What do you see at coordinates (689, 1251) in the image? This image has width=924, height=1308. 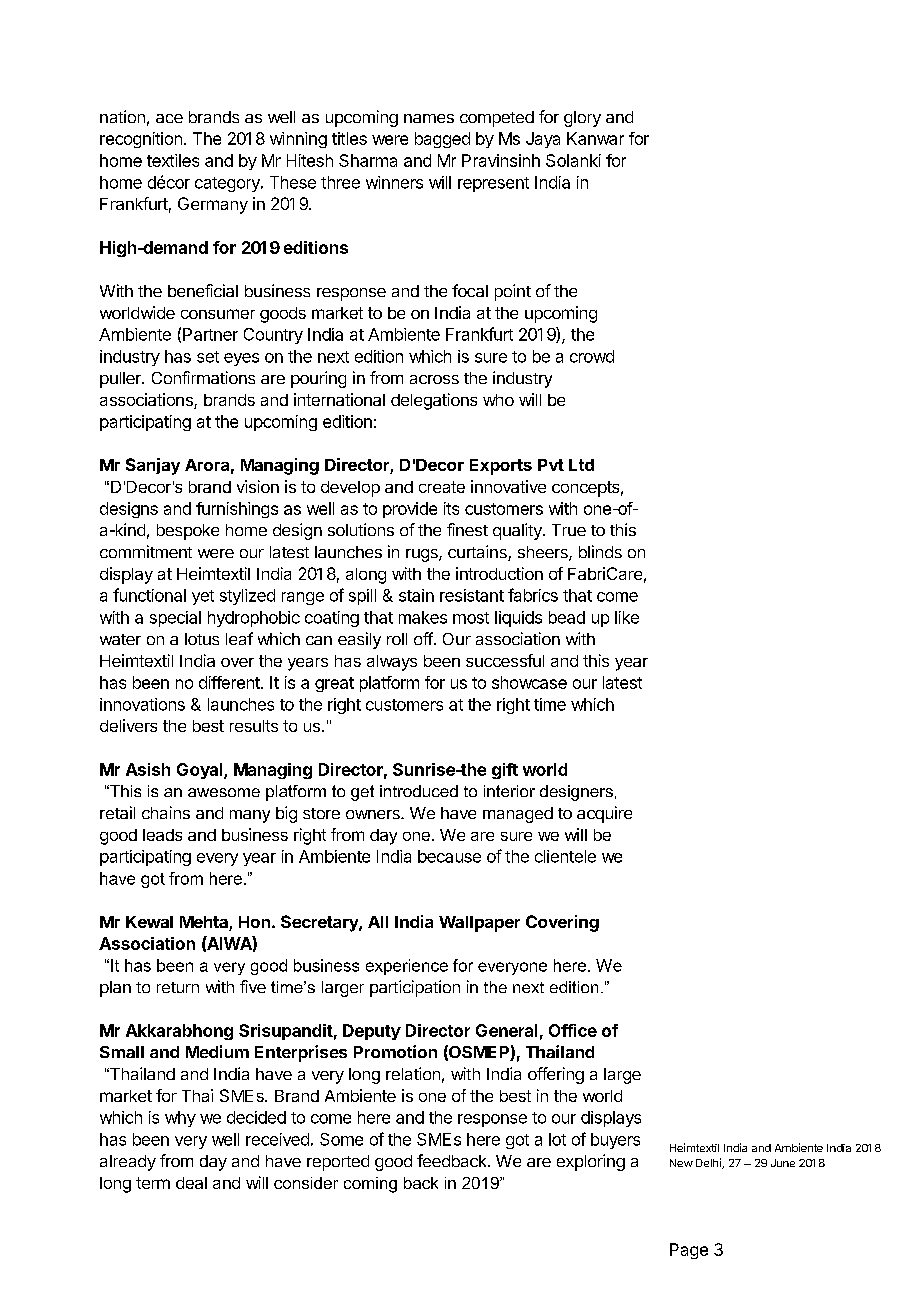 I see `Page` at bounding box center [689, 1251].
